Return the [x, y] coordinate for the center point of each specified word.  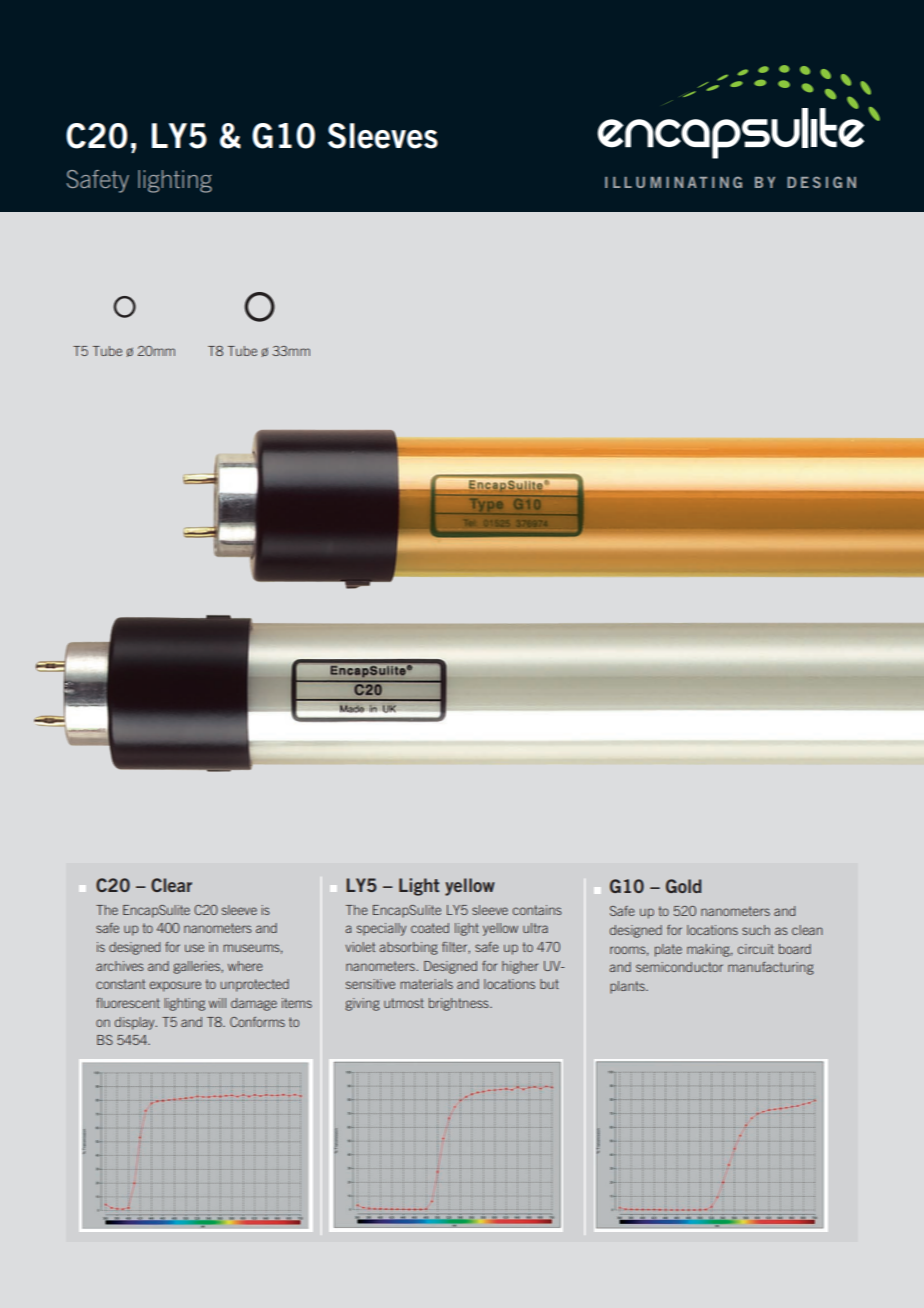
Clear [171, 885]
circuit [756, 949]
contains [537, 910]
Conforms [257, 1022]
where [245, 966]
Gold [683, 886]
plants [628, 987]
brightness [460, 1004]
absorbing [408, 948]
